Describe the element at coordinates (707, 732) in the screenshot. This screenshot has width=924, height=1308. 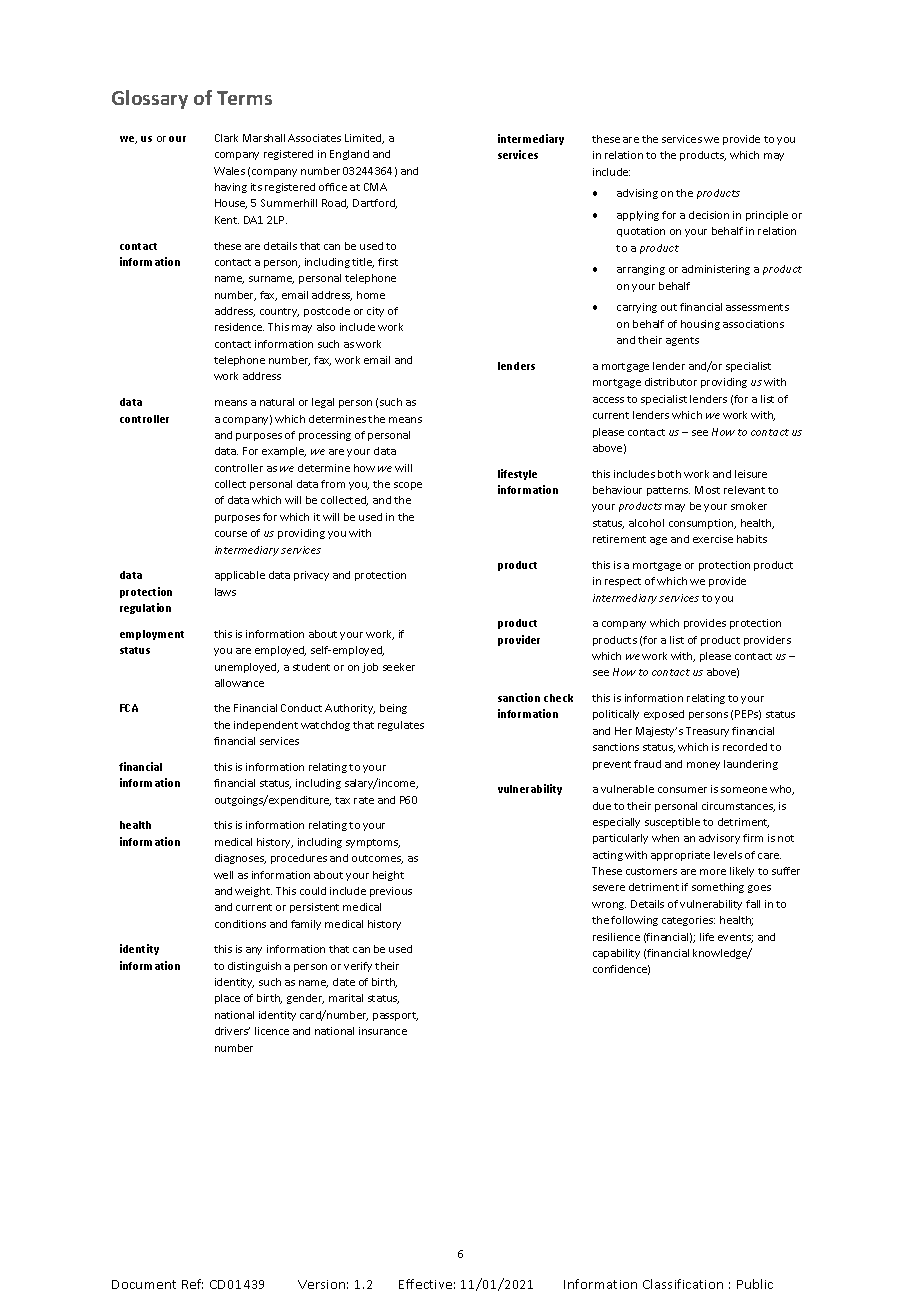
I see `Treasury` at that location.
